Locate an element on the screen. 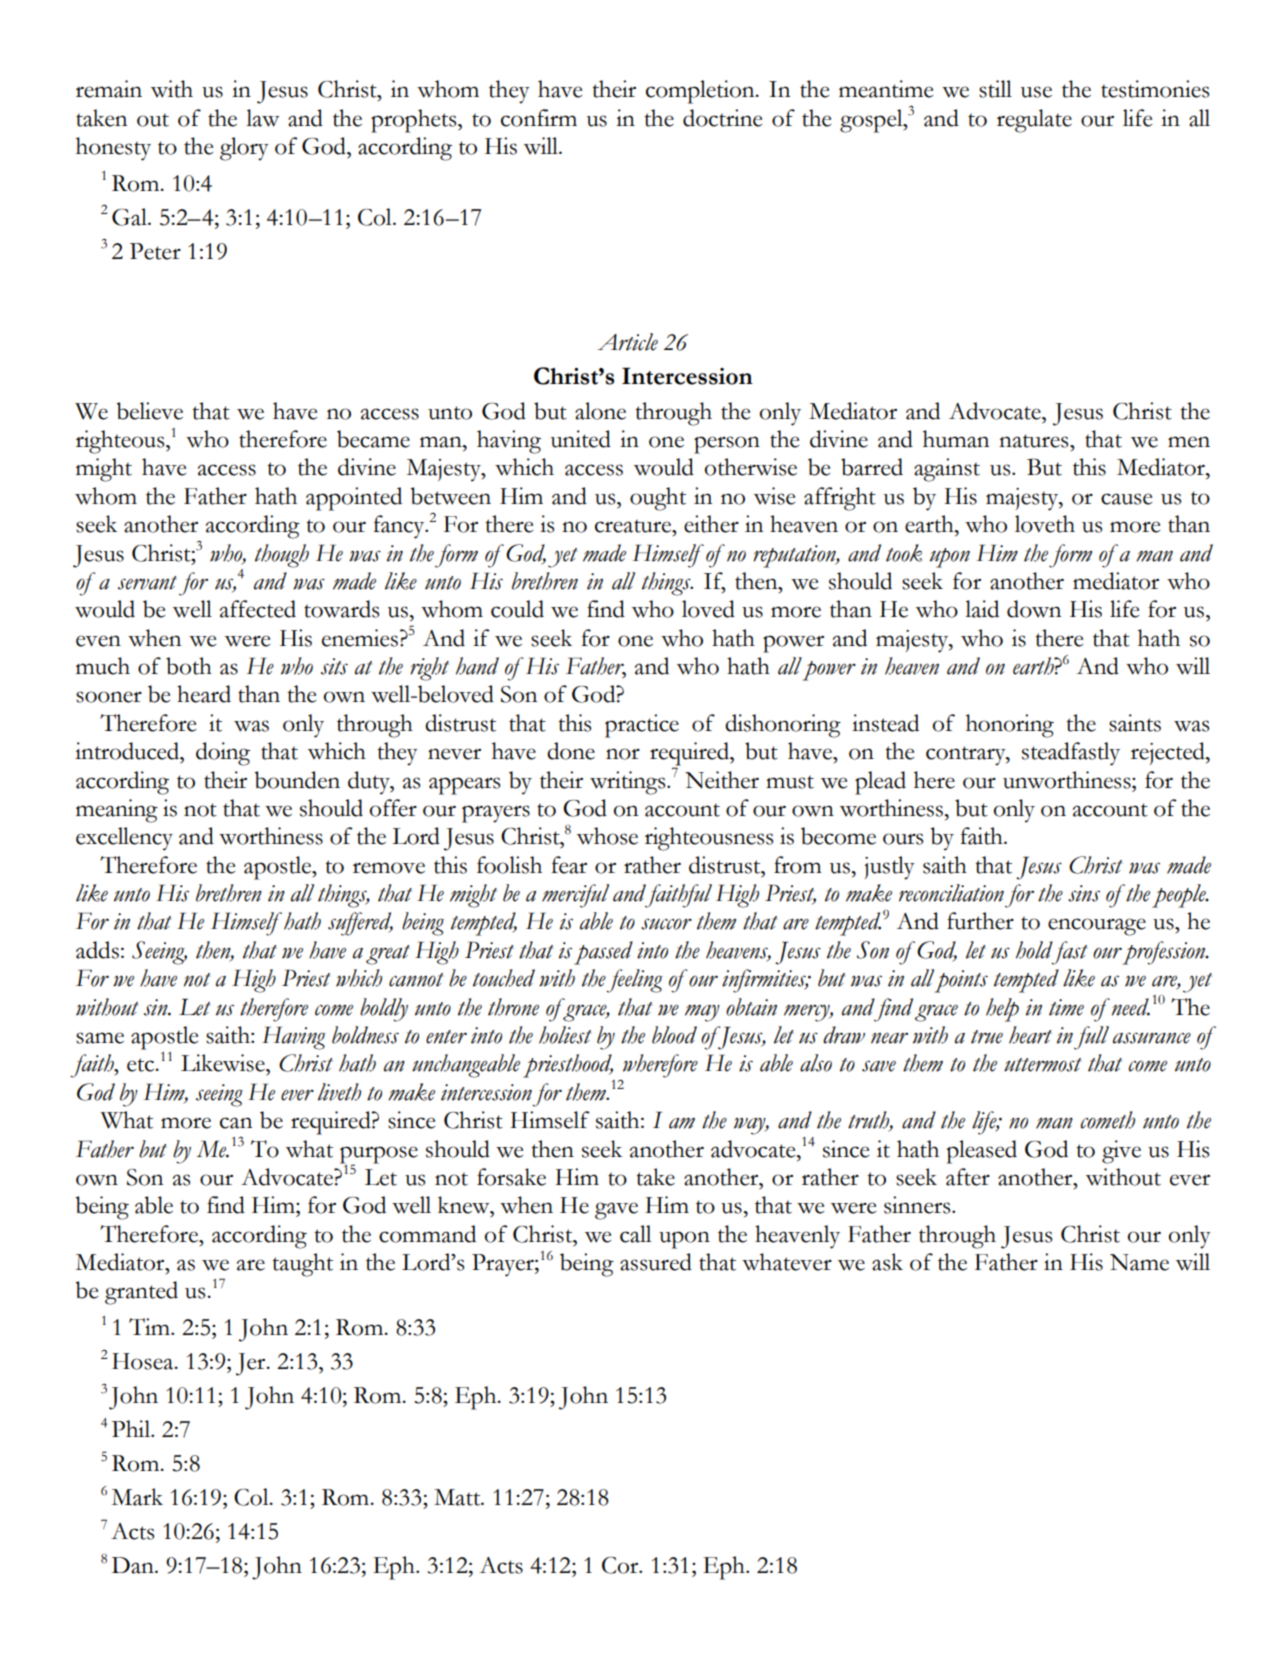 This screenshot has width=1286, height=1665. give is located at coordinates (1121, 1152).
